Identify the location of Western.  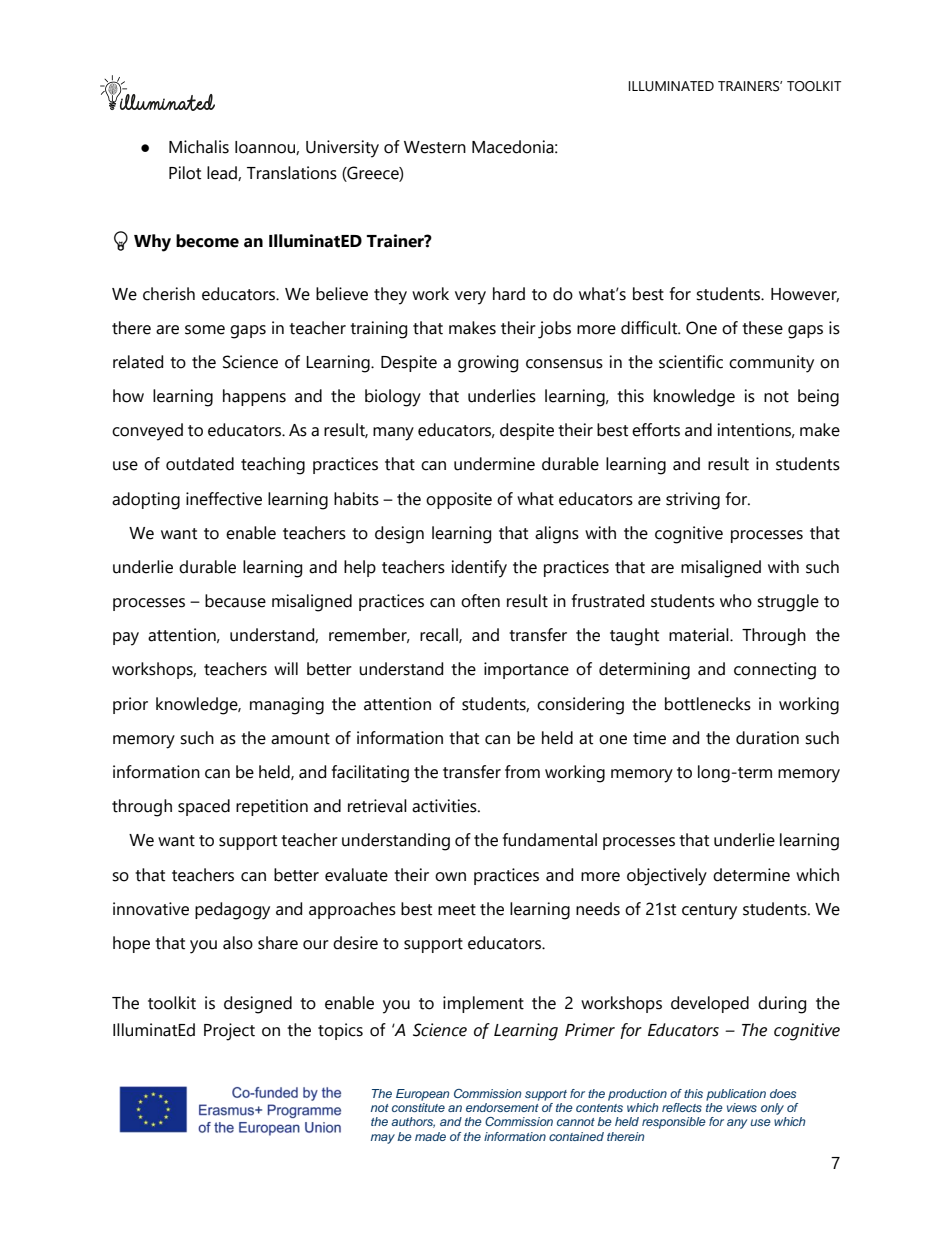
(435, 147).
